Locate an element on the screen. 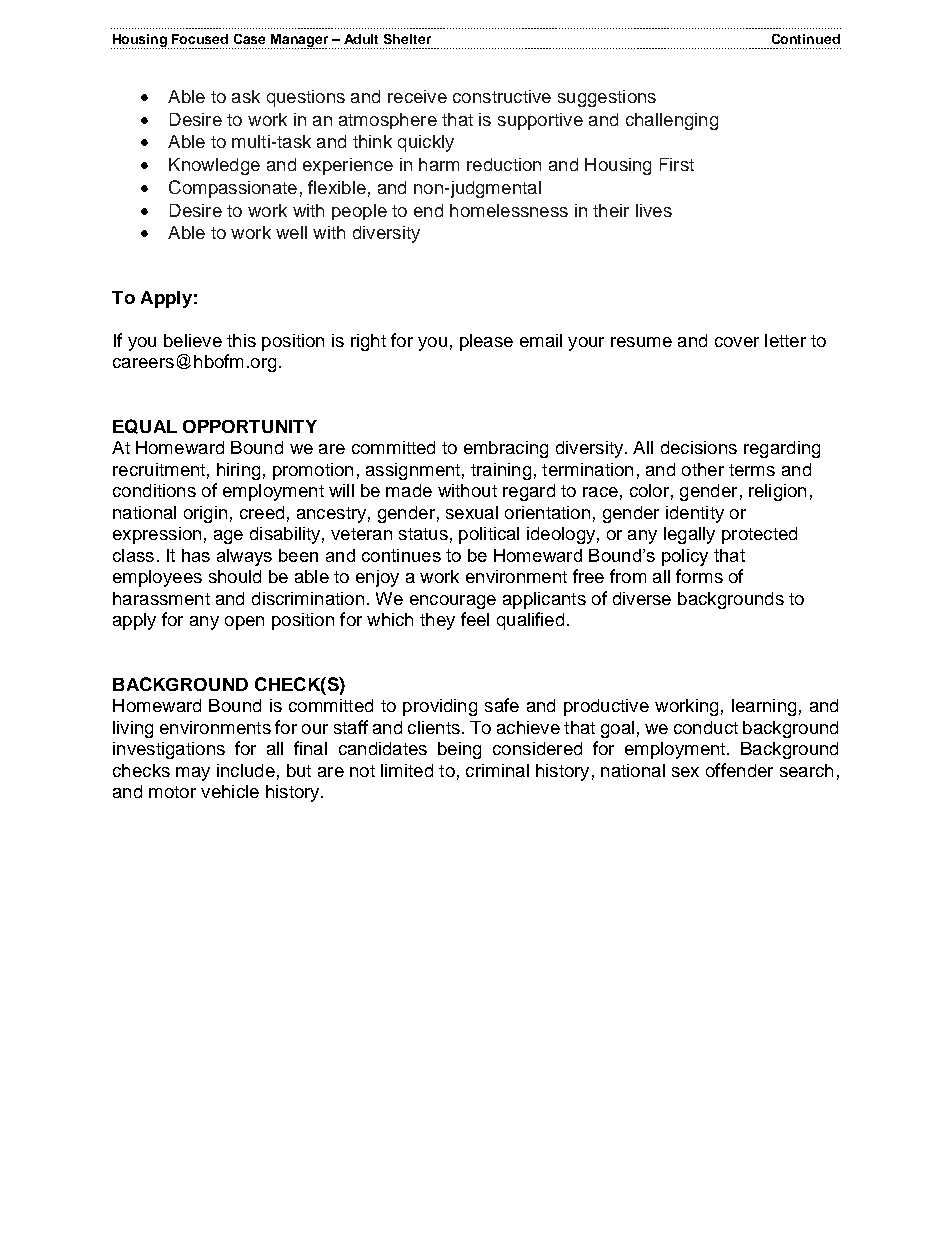  OPPORTUNITY is located at coordinates (250, 426).
